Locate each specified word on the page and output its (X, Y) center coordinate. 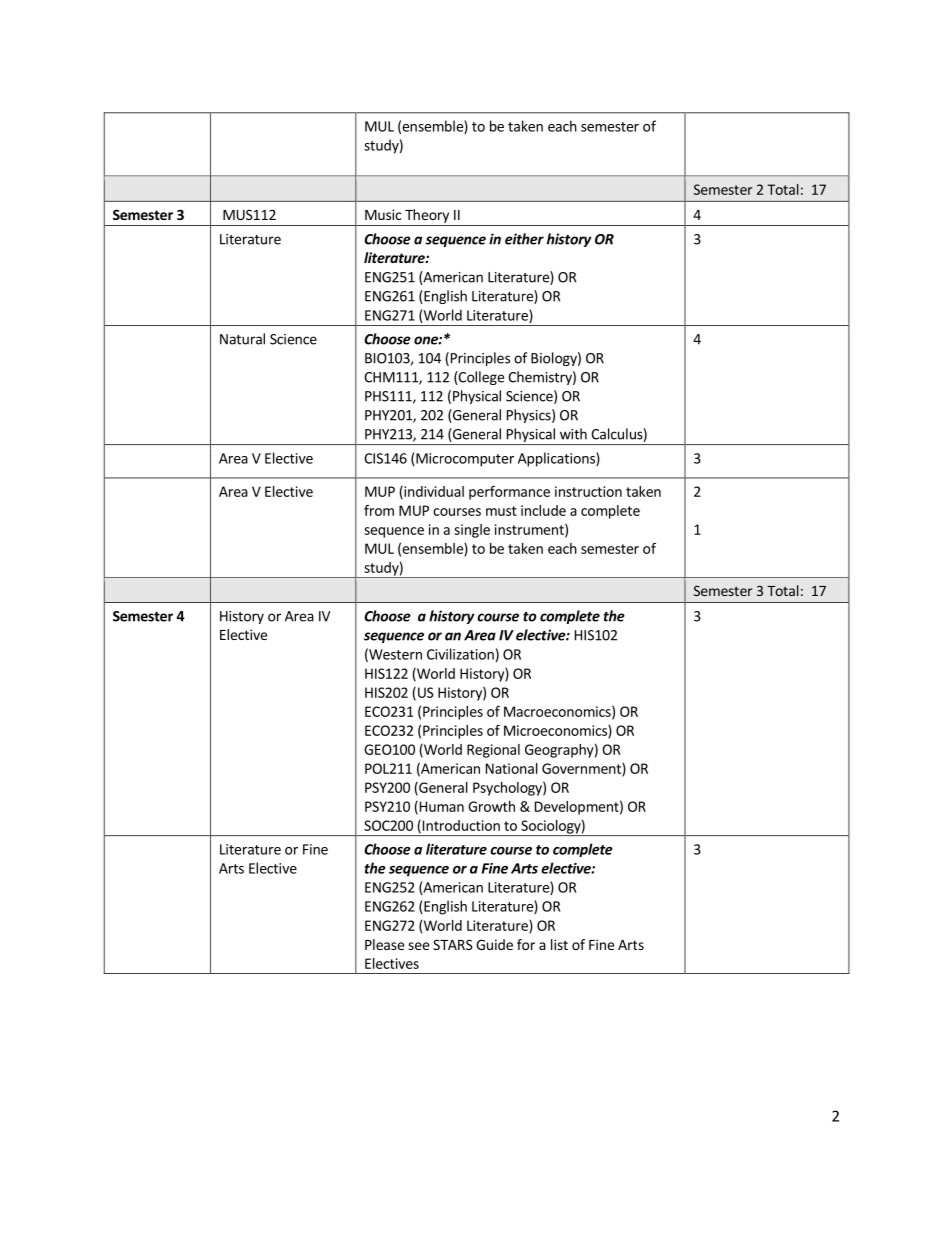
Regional (493, 751)
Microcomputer (464, 460)
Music (383, 214)
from (379, 510)
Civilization (460, 654)
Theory (427, 216)
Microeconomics (556, 731)
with (573, 434)
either (524, 239)
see (418, 946)
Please (384, 944)
